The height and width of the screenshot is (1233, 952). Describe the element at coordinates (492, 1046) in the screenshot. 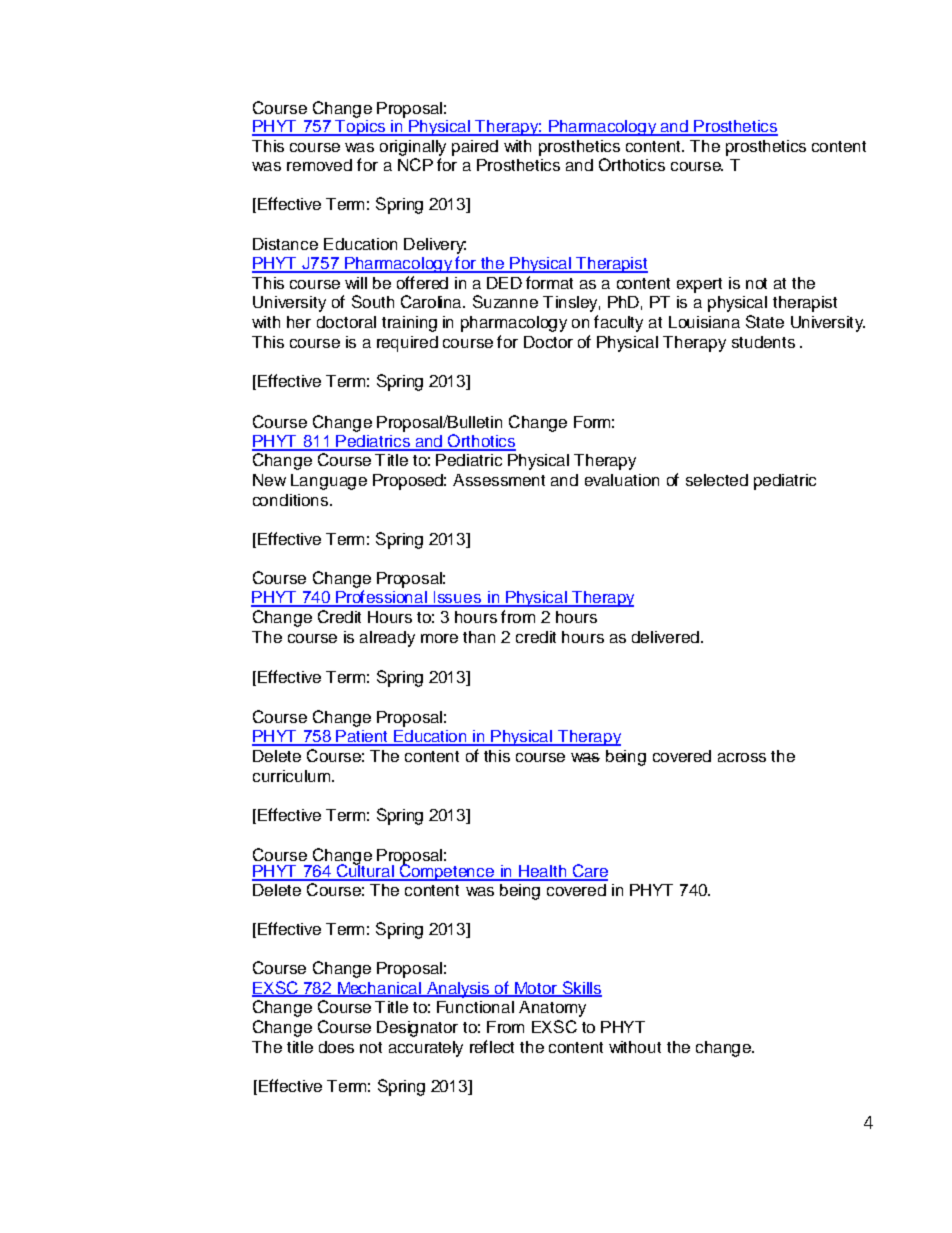

I see `reflect` at that location.
